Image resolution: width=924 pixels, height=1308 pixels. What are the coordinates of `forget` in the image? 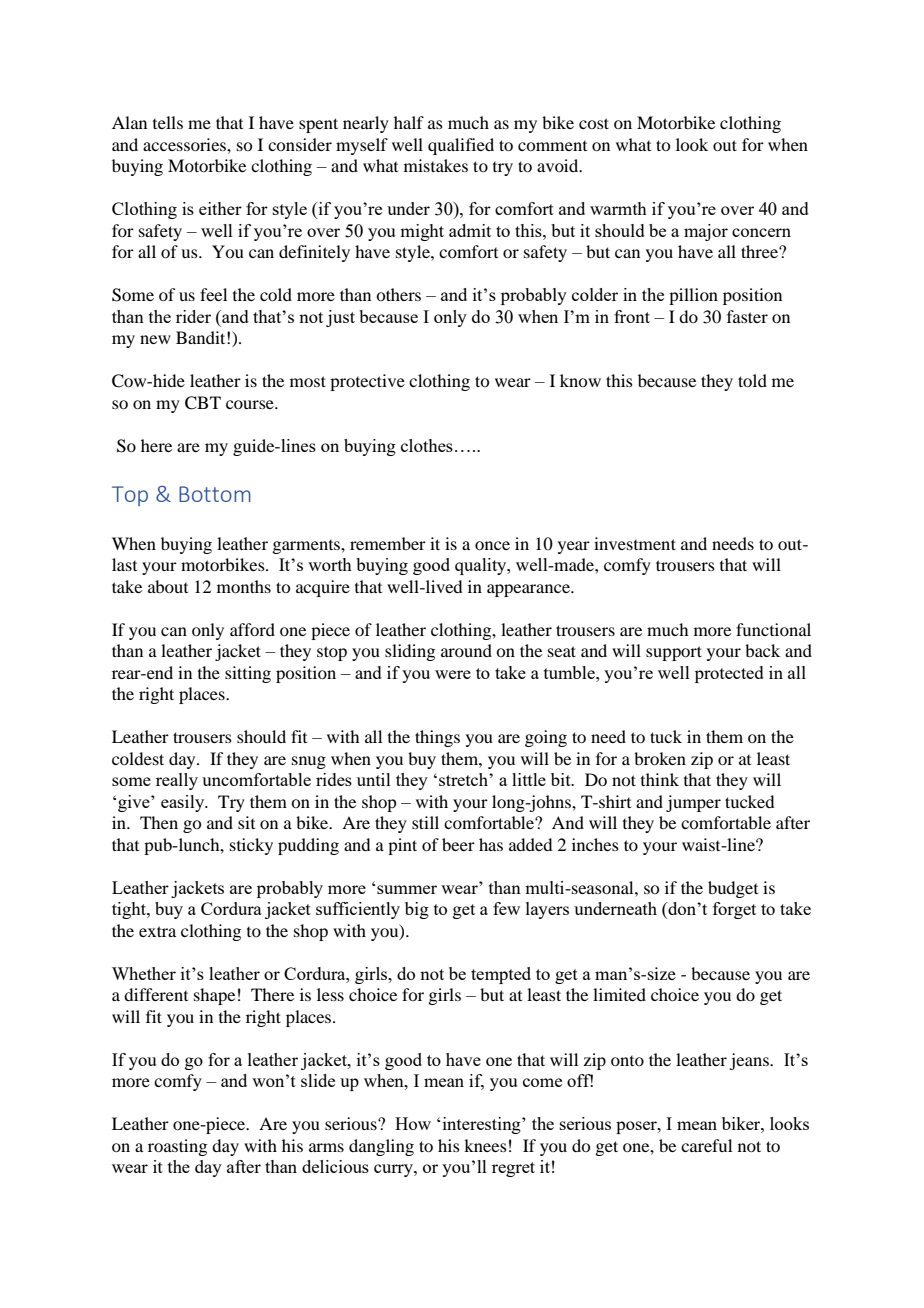 It's located at (734, 910).
